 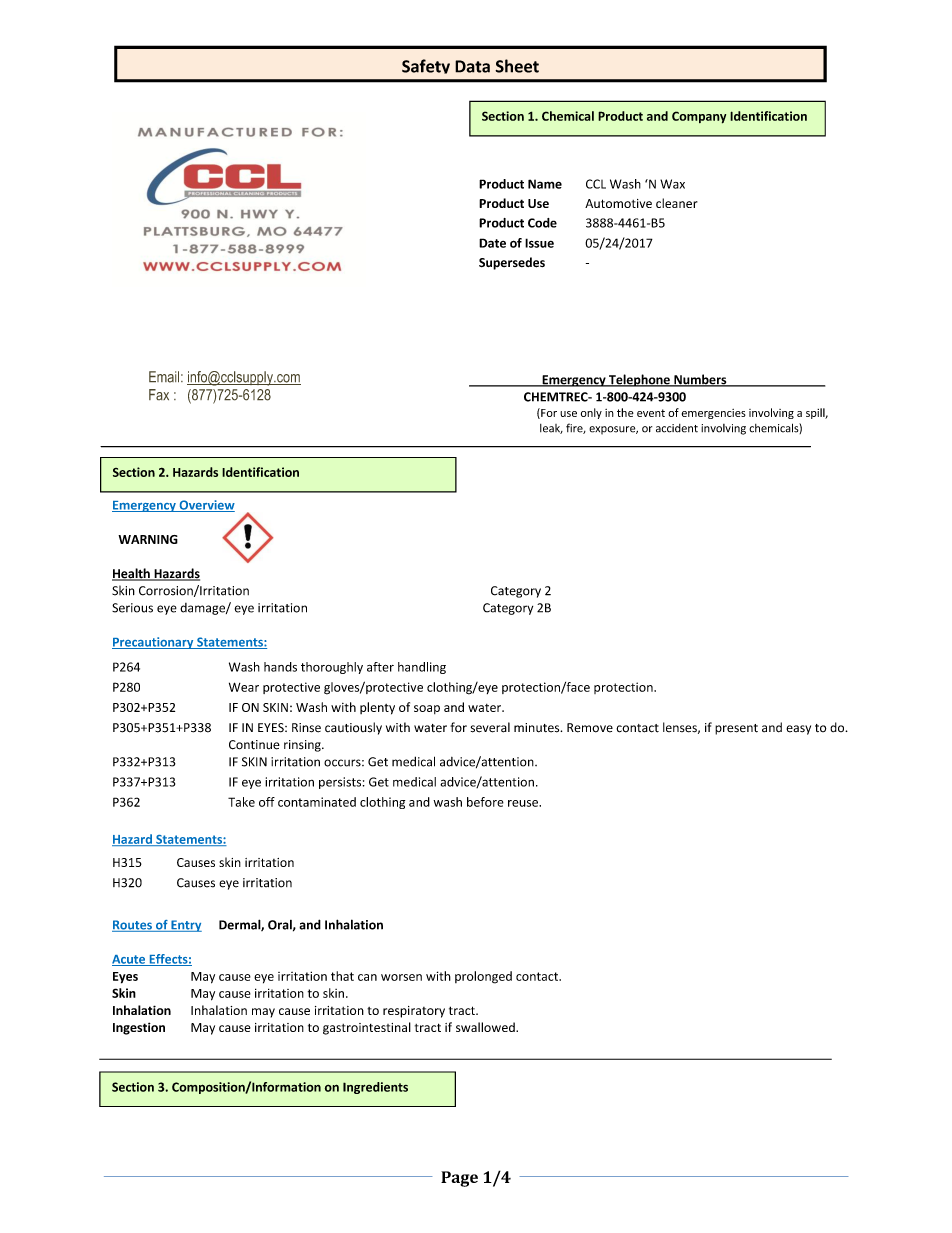 I want to click on Safety, so click(x=426, y=66).
